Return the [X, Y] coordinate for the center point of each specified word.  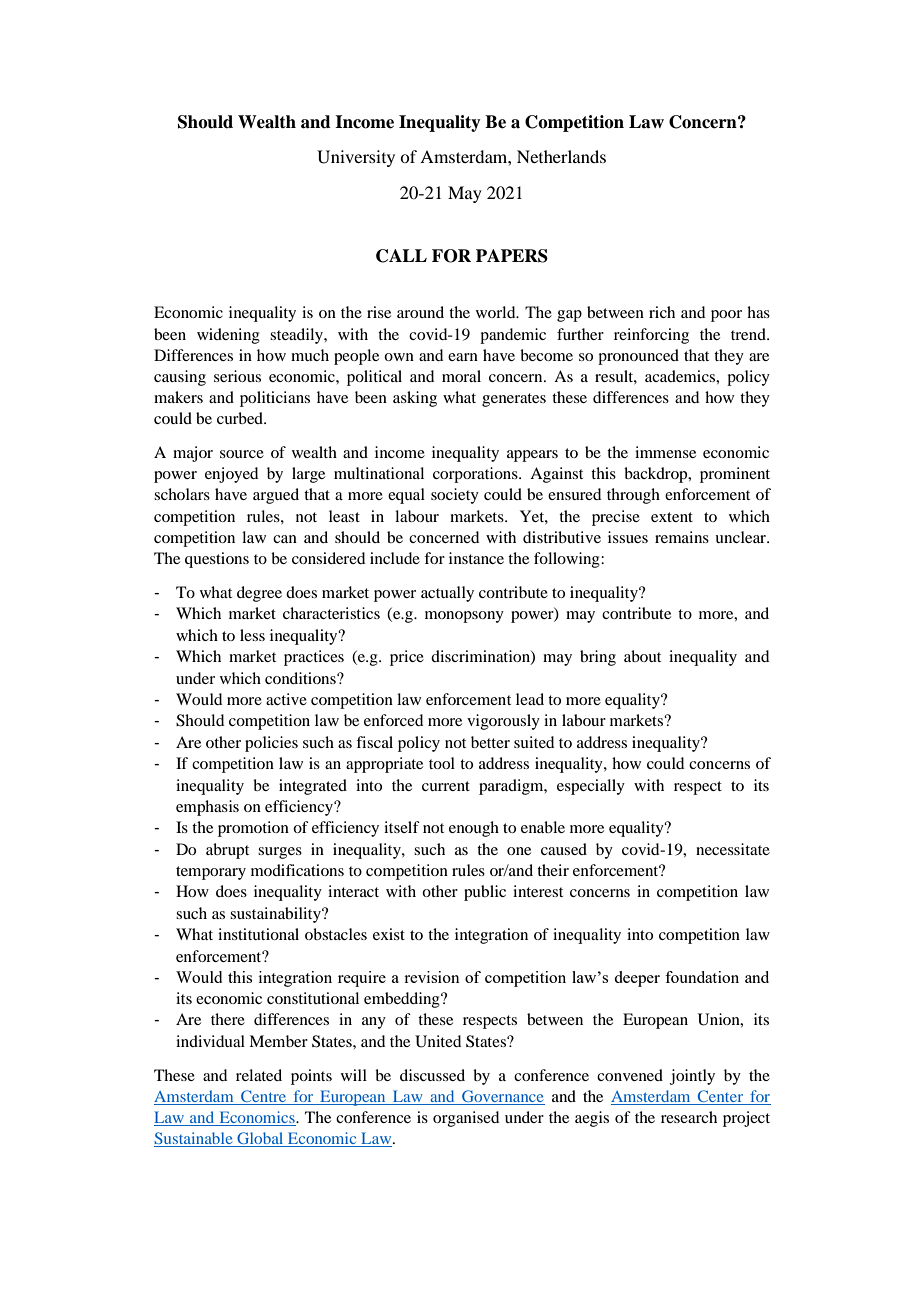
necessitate [733, 849]
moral [461, 376]
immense [665, 452]
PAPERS [512, 256]
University [356, 158]
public [485, 893]
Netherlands [561, 156]
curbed [241, 418]
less [252, 635]
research [689, 1117]
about [642, 656]
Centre [263, 1096]
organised [466, 1119]
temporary [211, 873]
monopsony [464, 617]
